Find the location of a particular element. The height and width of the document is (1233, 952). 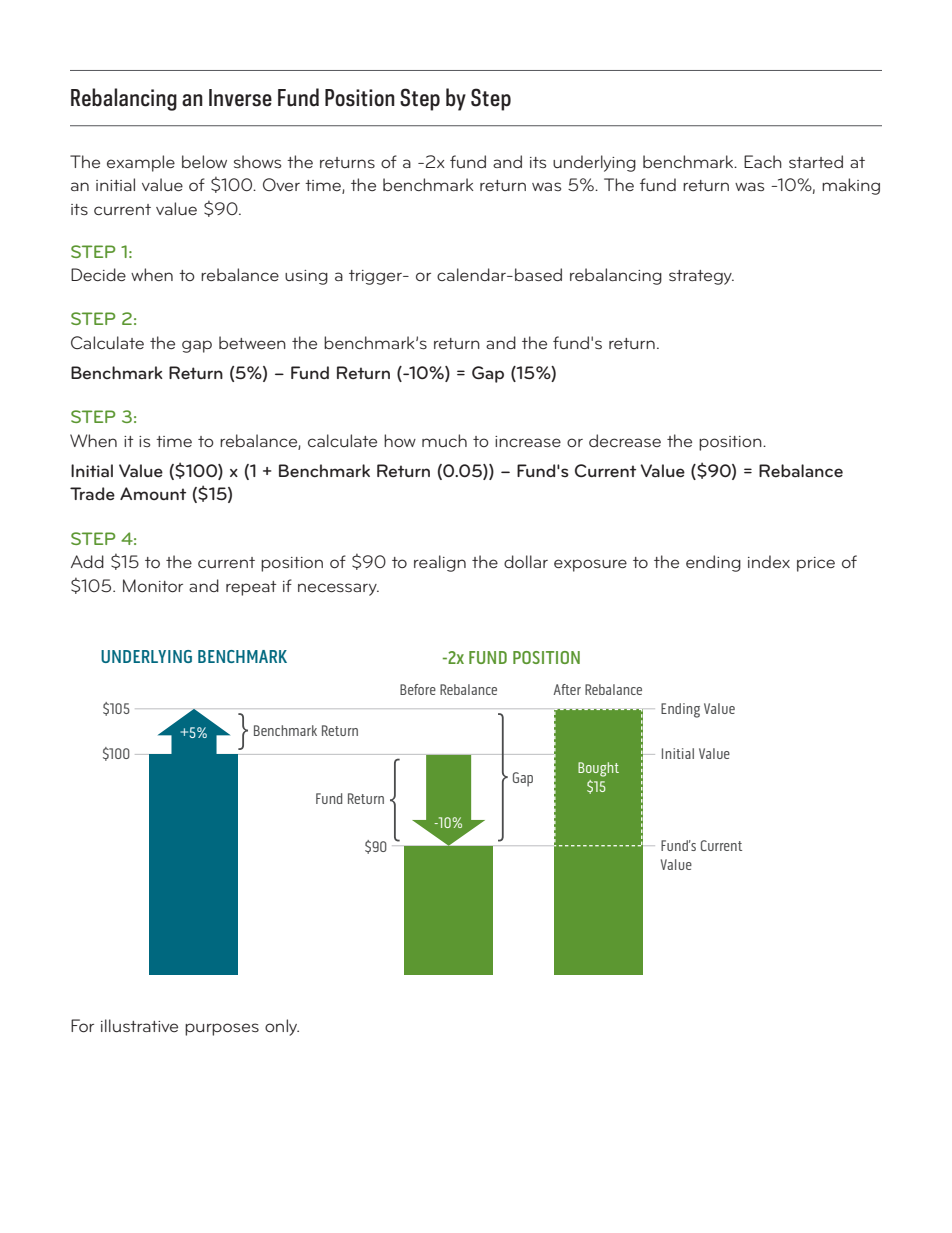

illustrative is located at coordinates (139, 1025).
